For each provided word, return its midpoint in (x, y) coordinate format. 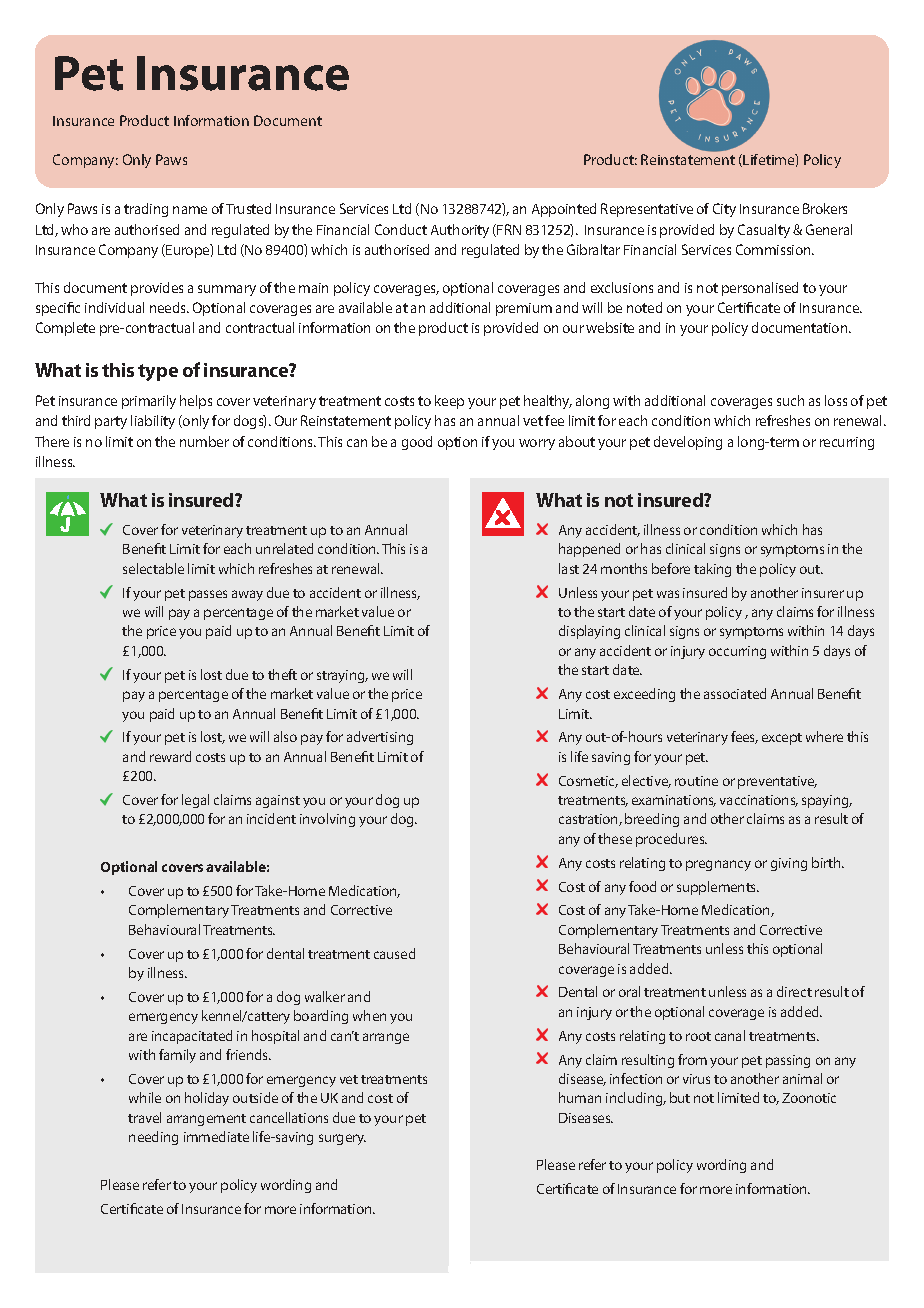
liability (153, 422)
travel (144, 1117)
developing (688, 443)
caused (394, 953)
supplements (718, 888)
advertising (380, 738)
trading (146, 210)
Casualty (764, 231)
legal (195, 801)
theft (282, 674)
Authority (460, 231)
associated (735, 693)
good (417, 443)
